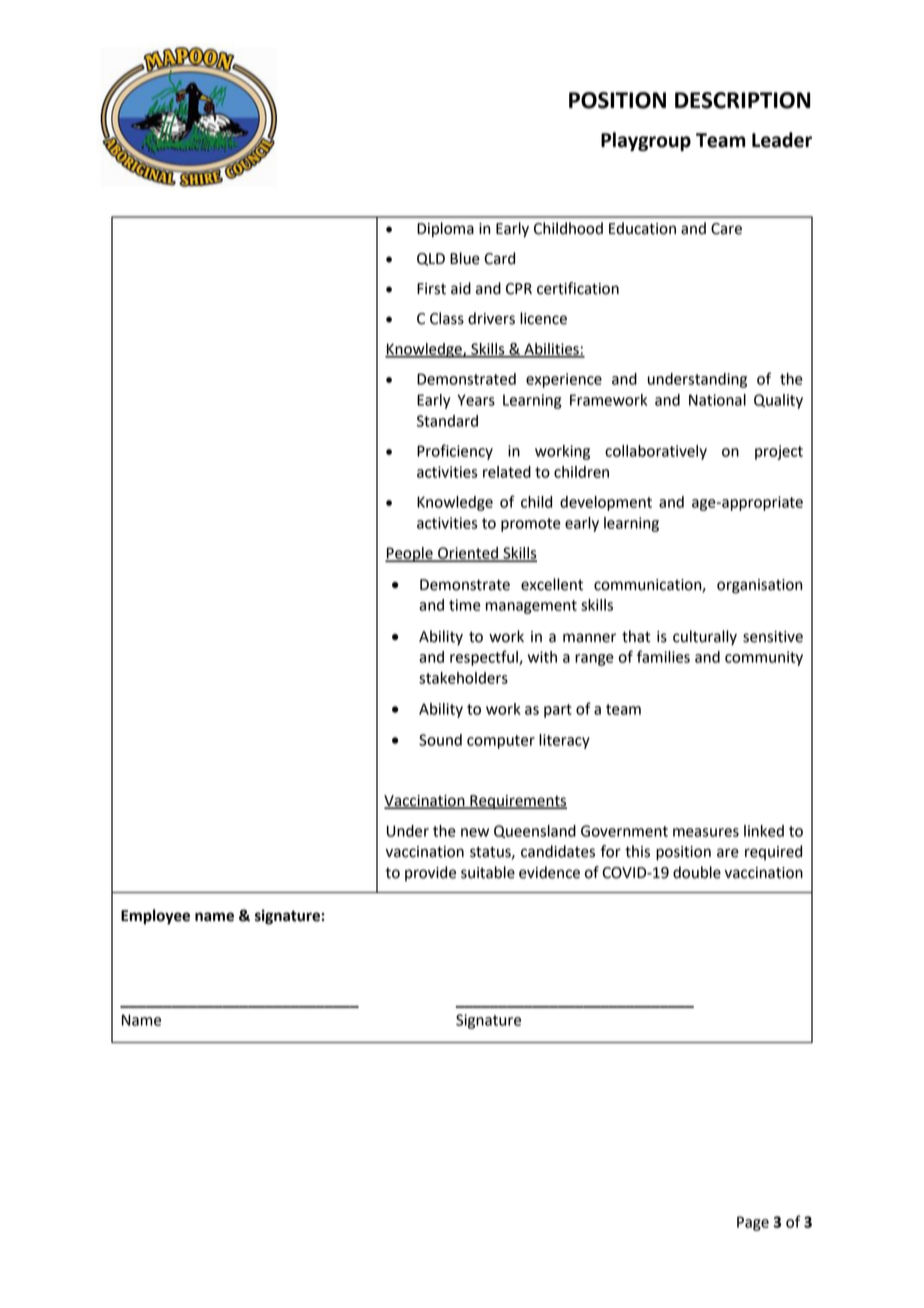 This page has height=1308, width=924. I want to click on Class, so click(447, 318).
